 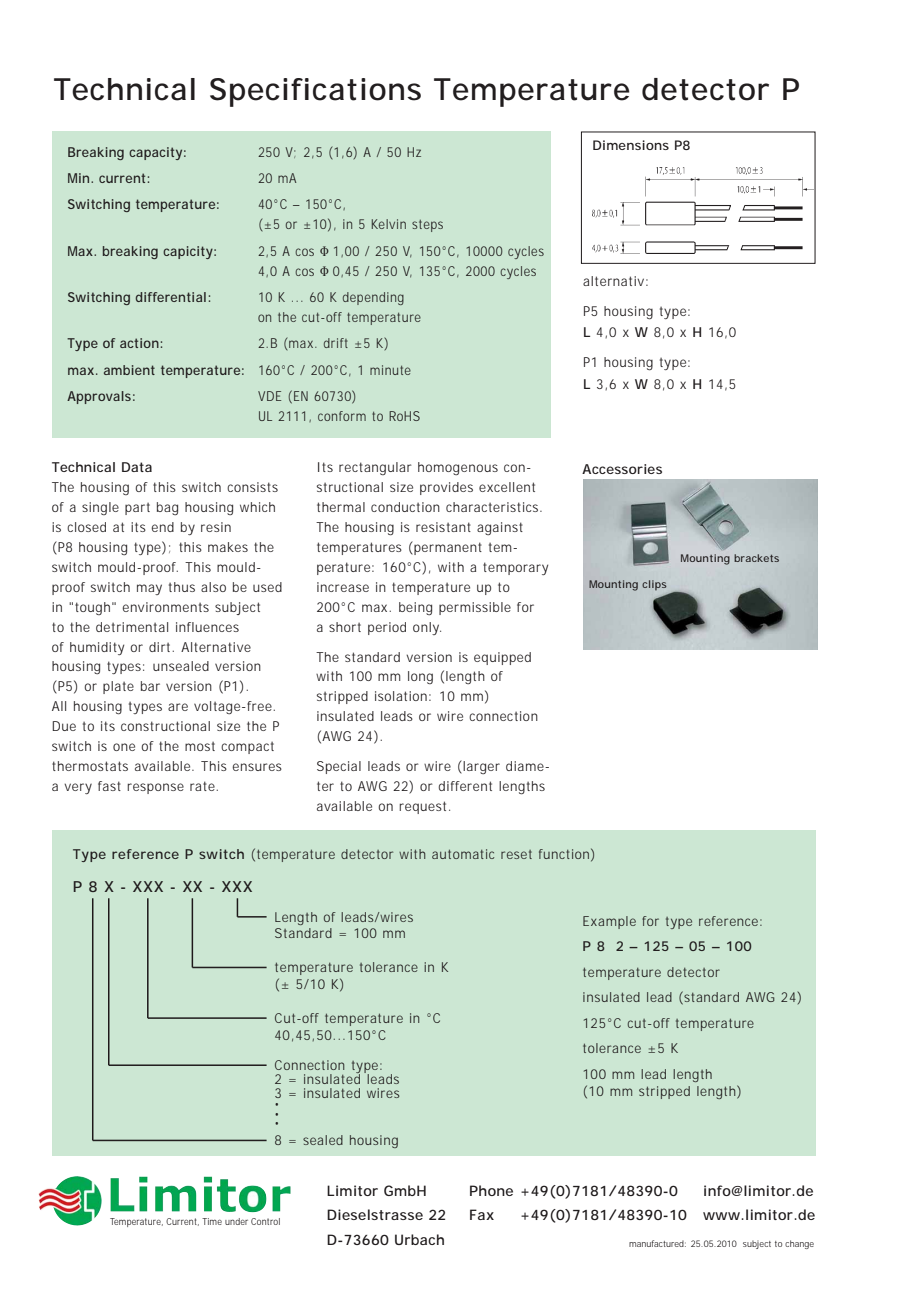 What do you see at coordinates (155, 788) in the screenshot?
I see `response` at bounding box center [155, 788].
